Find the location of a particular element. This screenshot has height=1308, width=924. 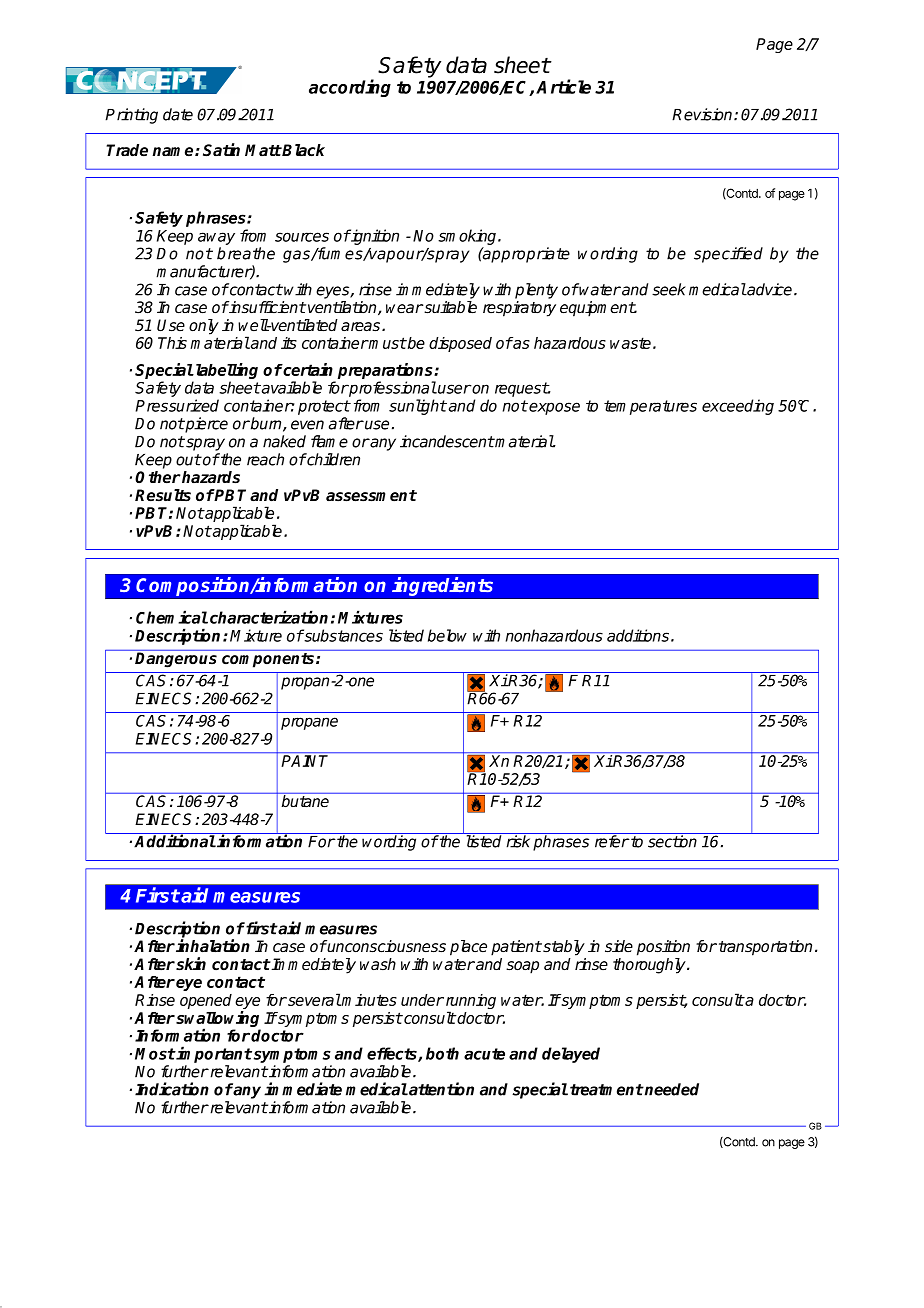

important is located at coordinates (213, 1054).
